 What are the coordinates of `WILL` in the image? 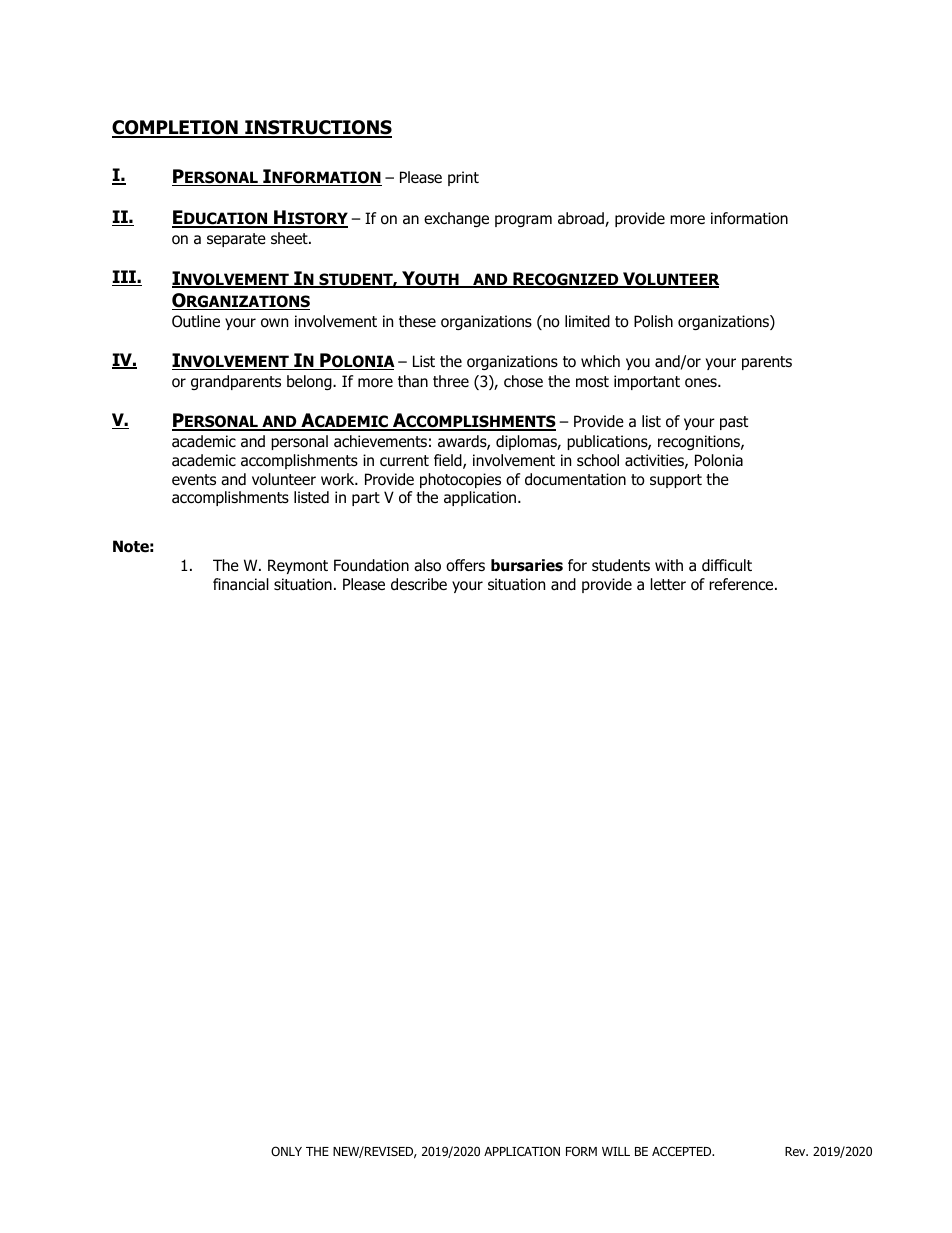 It's located at (616, 1151).
